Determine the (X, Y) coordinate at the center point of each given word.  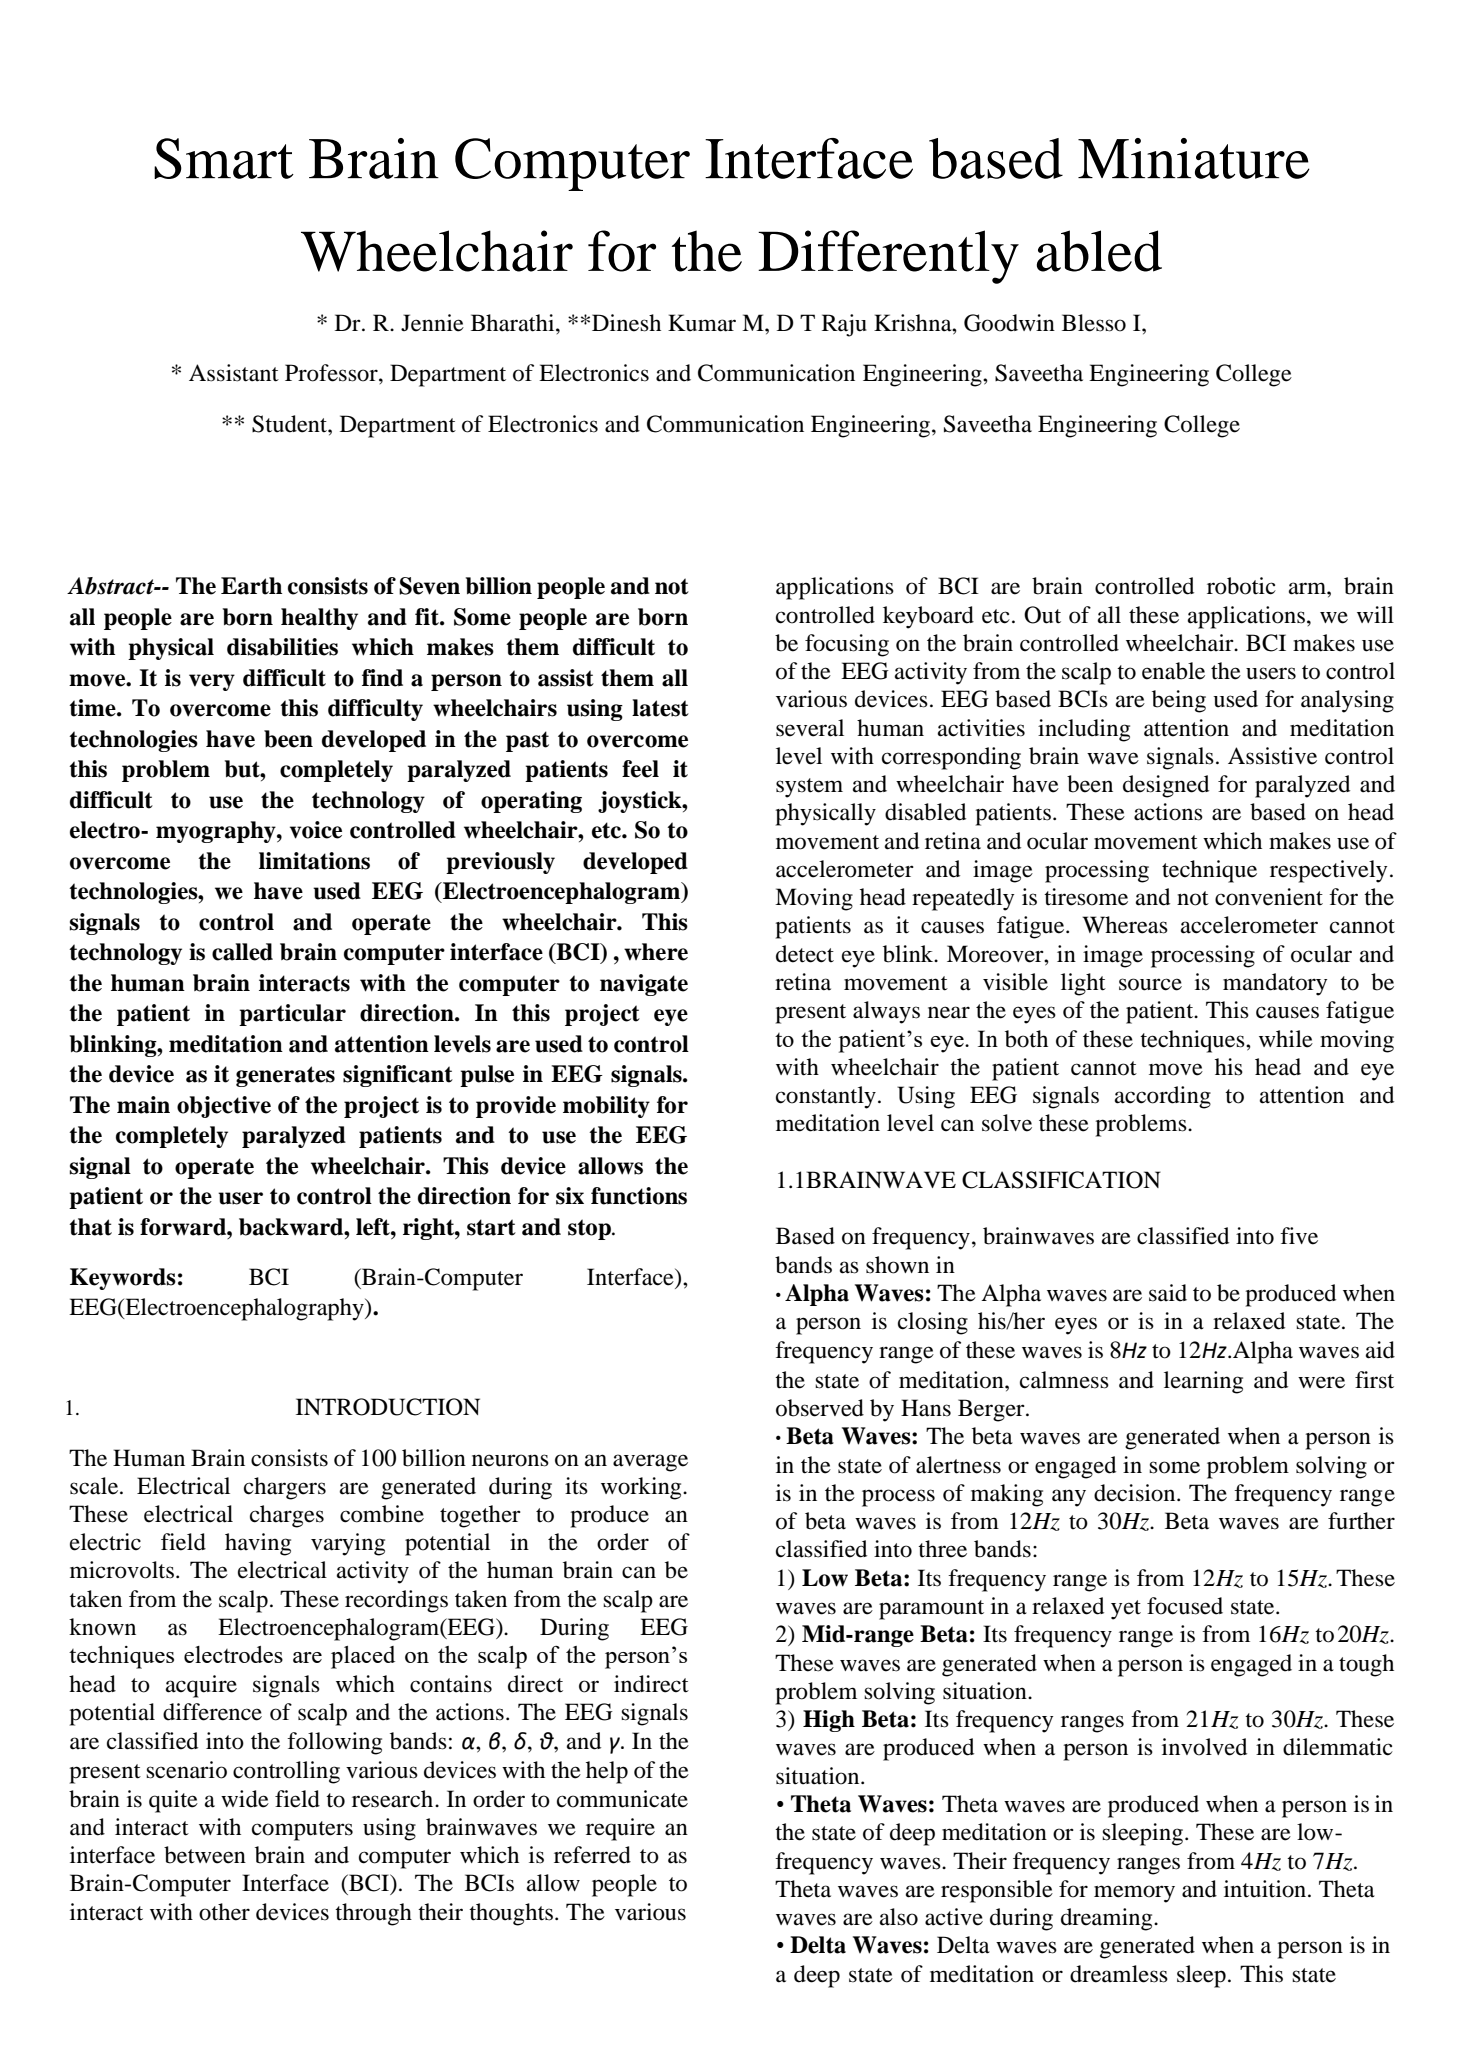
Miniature (1194, 158)
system (809, 788)
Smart (224, 158)
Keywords (123, 1279)
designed (1166, 786)
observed (820, 1408)
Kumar (702, 323)
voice (316, 830)
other (224, 1912)
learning (1203, 1382)
